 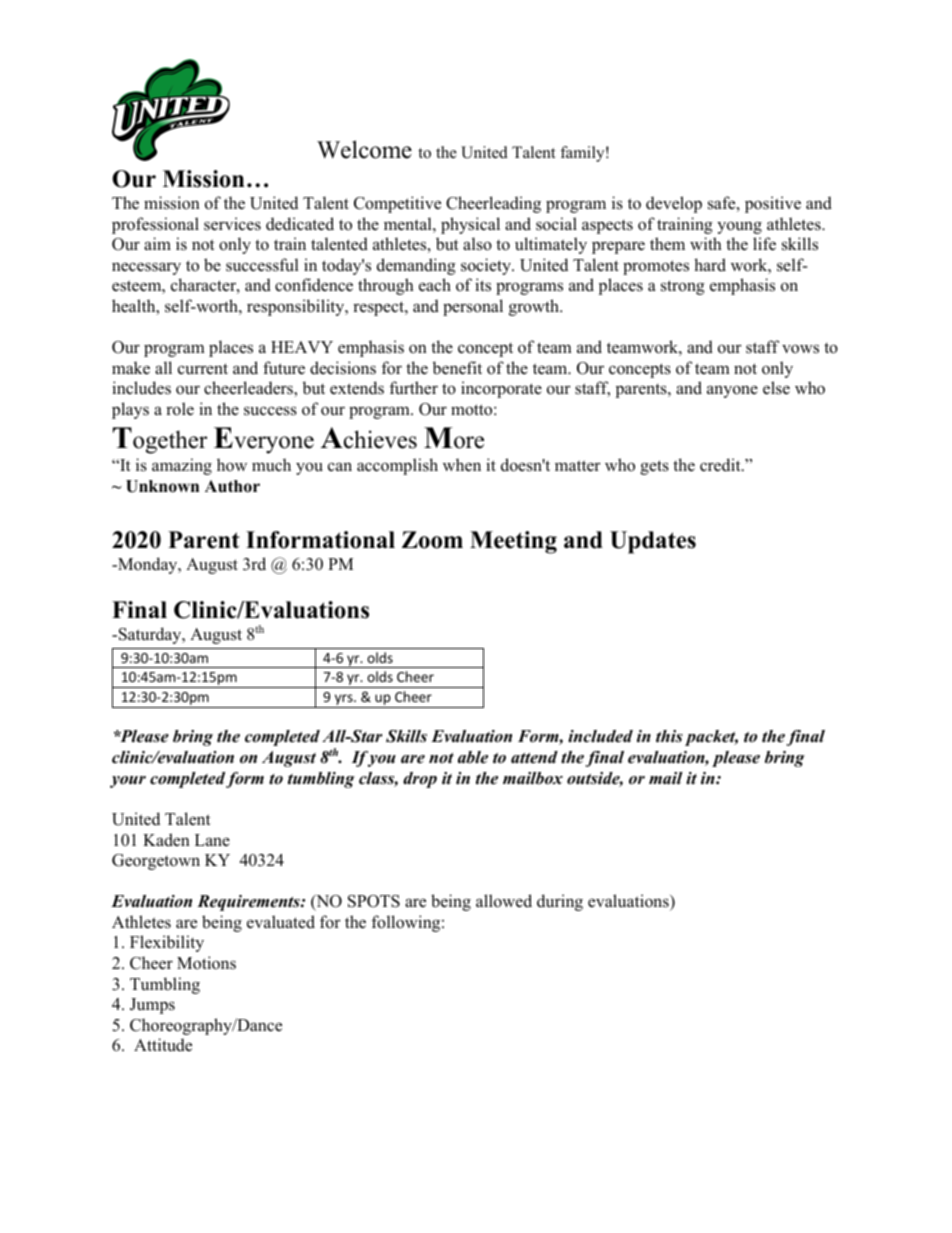 What do you see at coordinates (432, 540) in the document?
I see `Zoom` at bounding box center [432, 540].
